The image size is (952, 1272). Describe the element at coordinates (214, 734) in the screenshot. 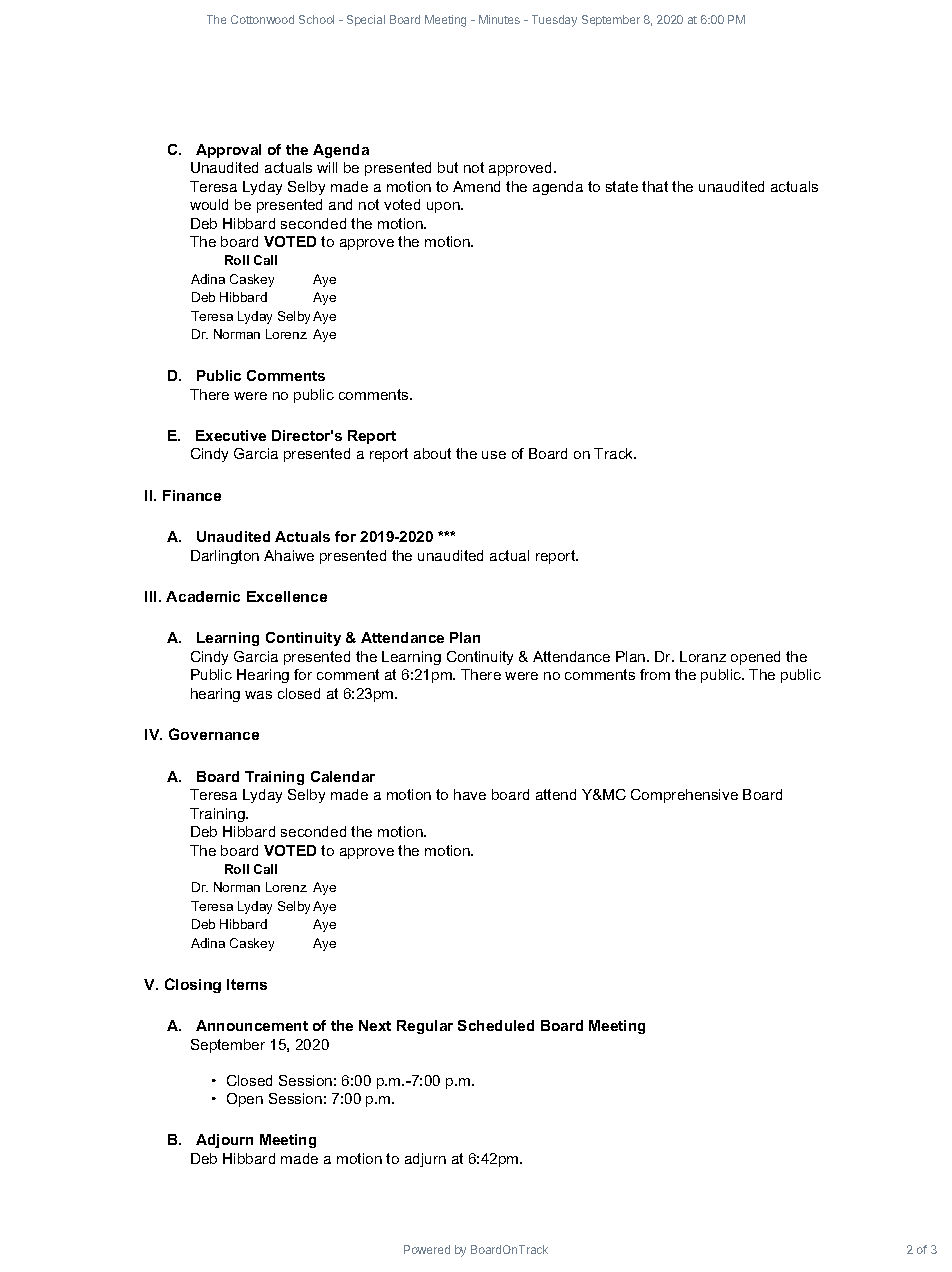

I see `Governance` at that location.
